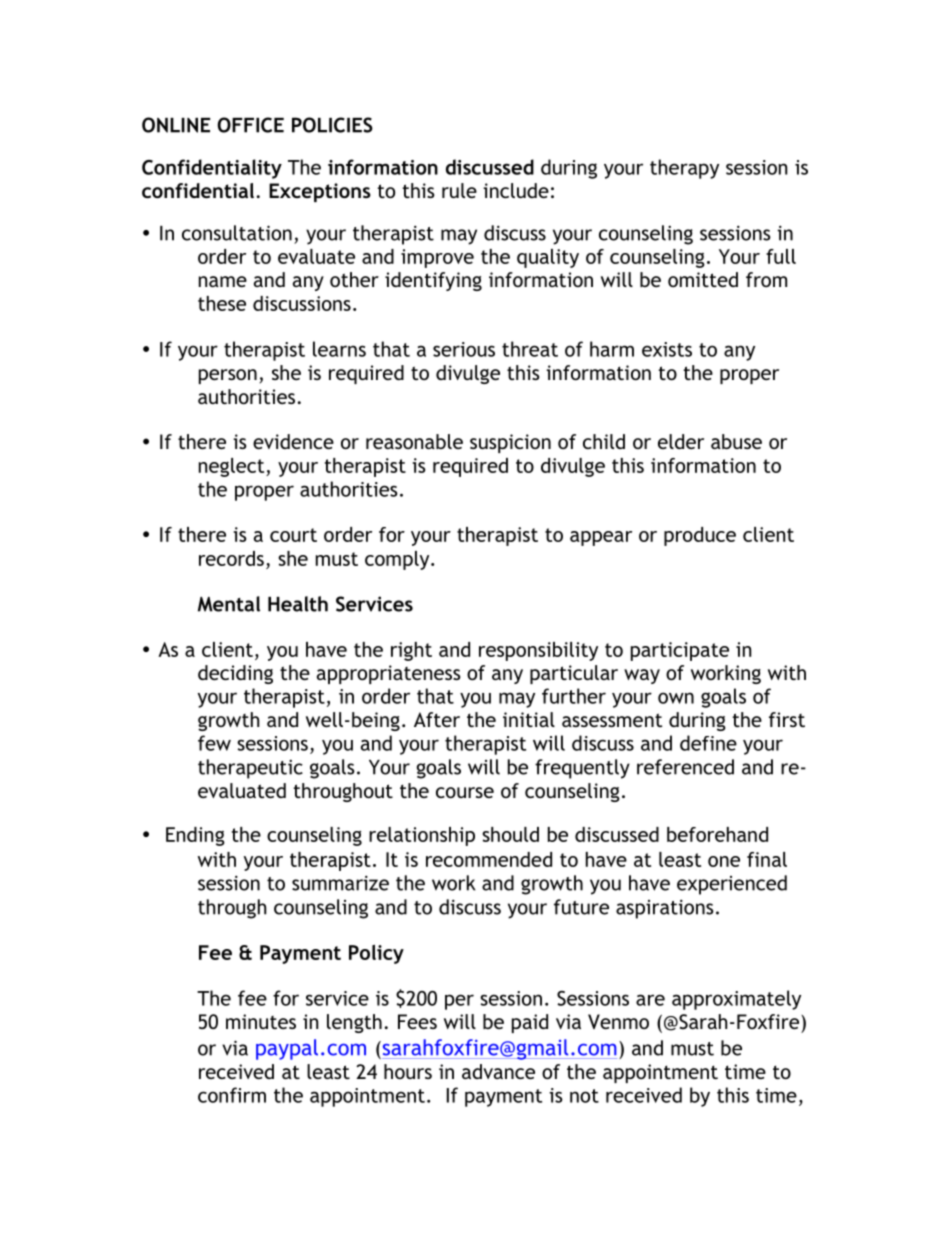 Image resolution: width=952 pixels, height=1233 pixels. Describe the element at coordinates (459, 190) in the screenshot. I see `rule` at that location.
